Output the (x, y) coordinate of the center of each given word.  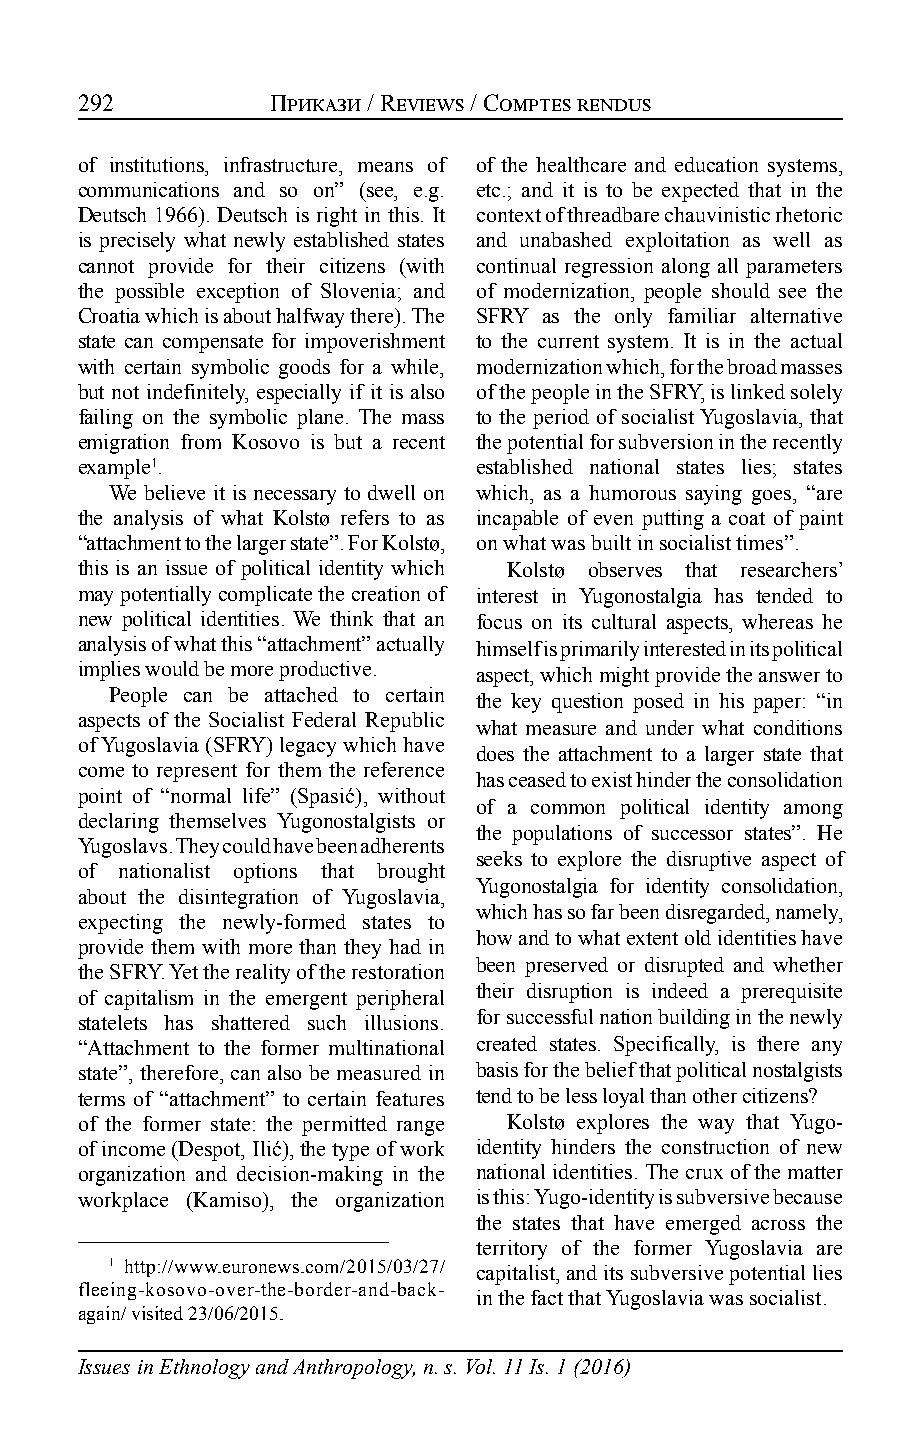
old (698, 937)
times (761, 542)
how (494, 937)
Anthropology (354, 1369)
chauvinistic (717, 214)
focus (499, 621)
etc (488, 190)
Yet (183, 971)
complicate (265, 596)
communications (149, 189)
